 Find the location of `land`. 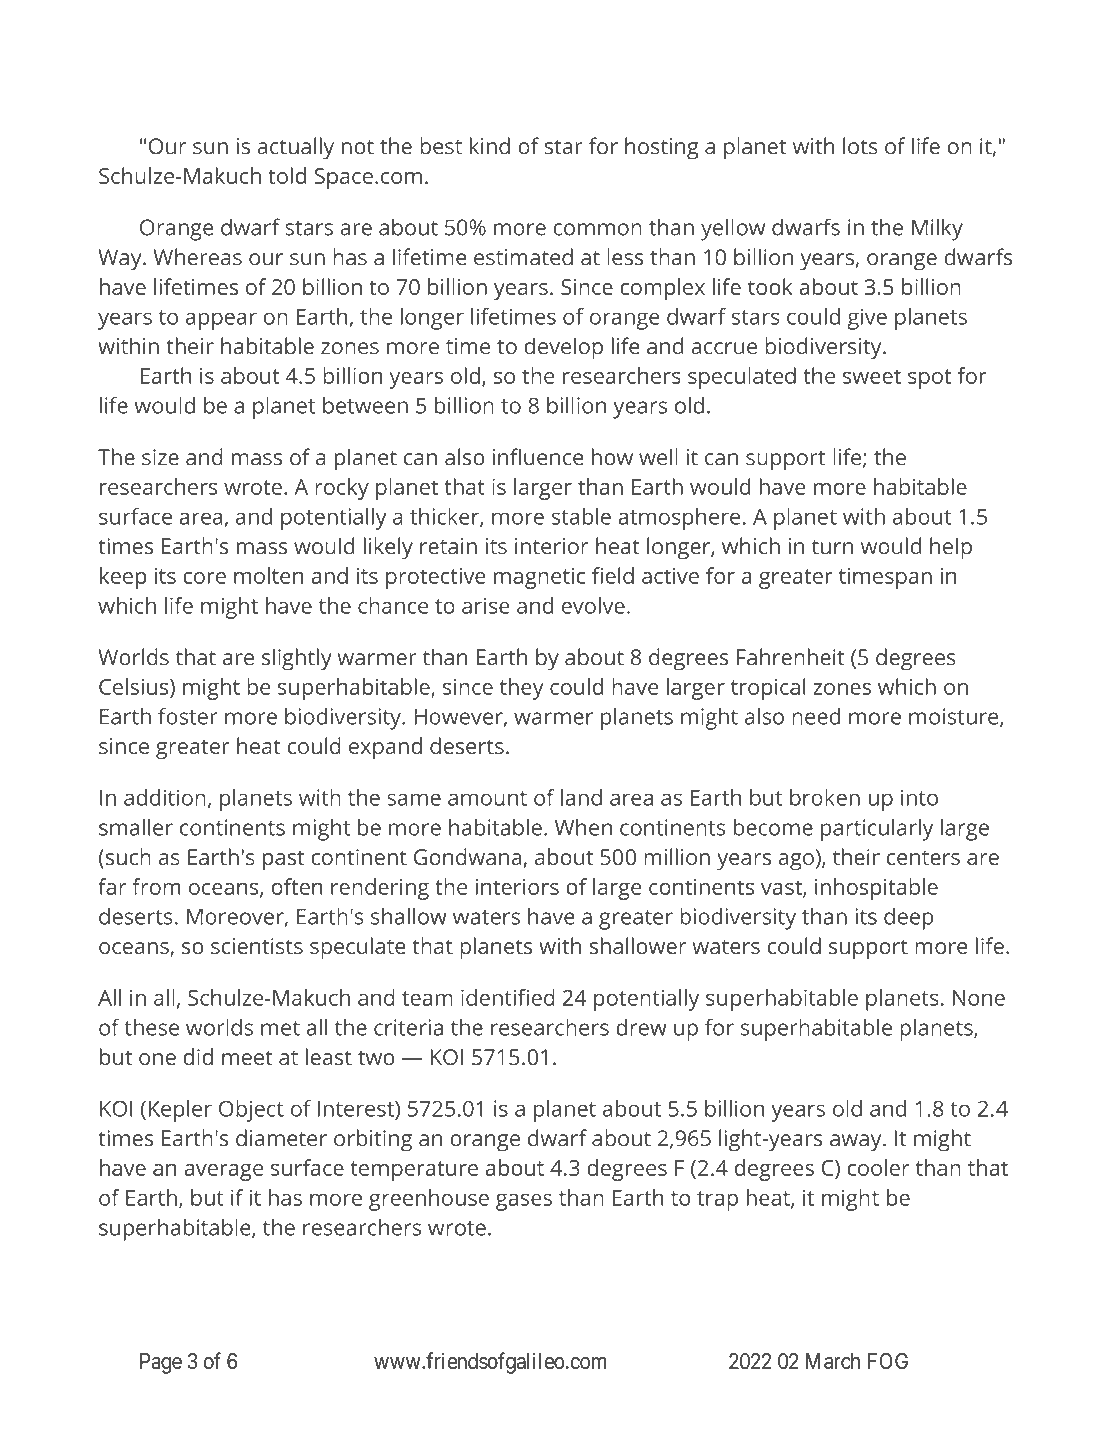

land is located at coordinates (581, 797).
